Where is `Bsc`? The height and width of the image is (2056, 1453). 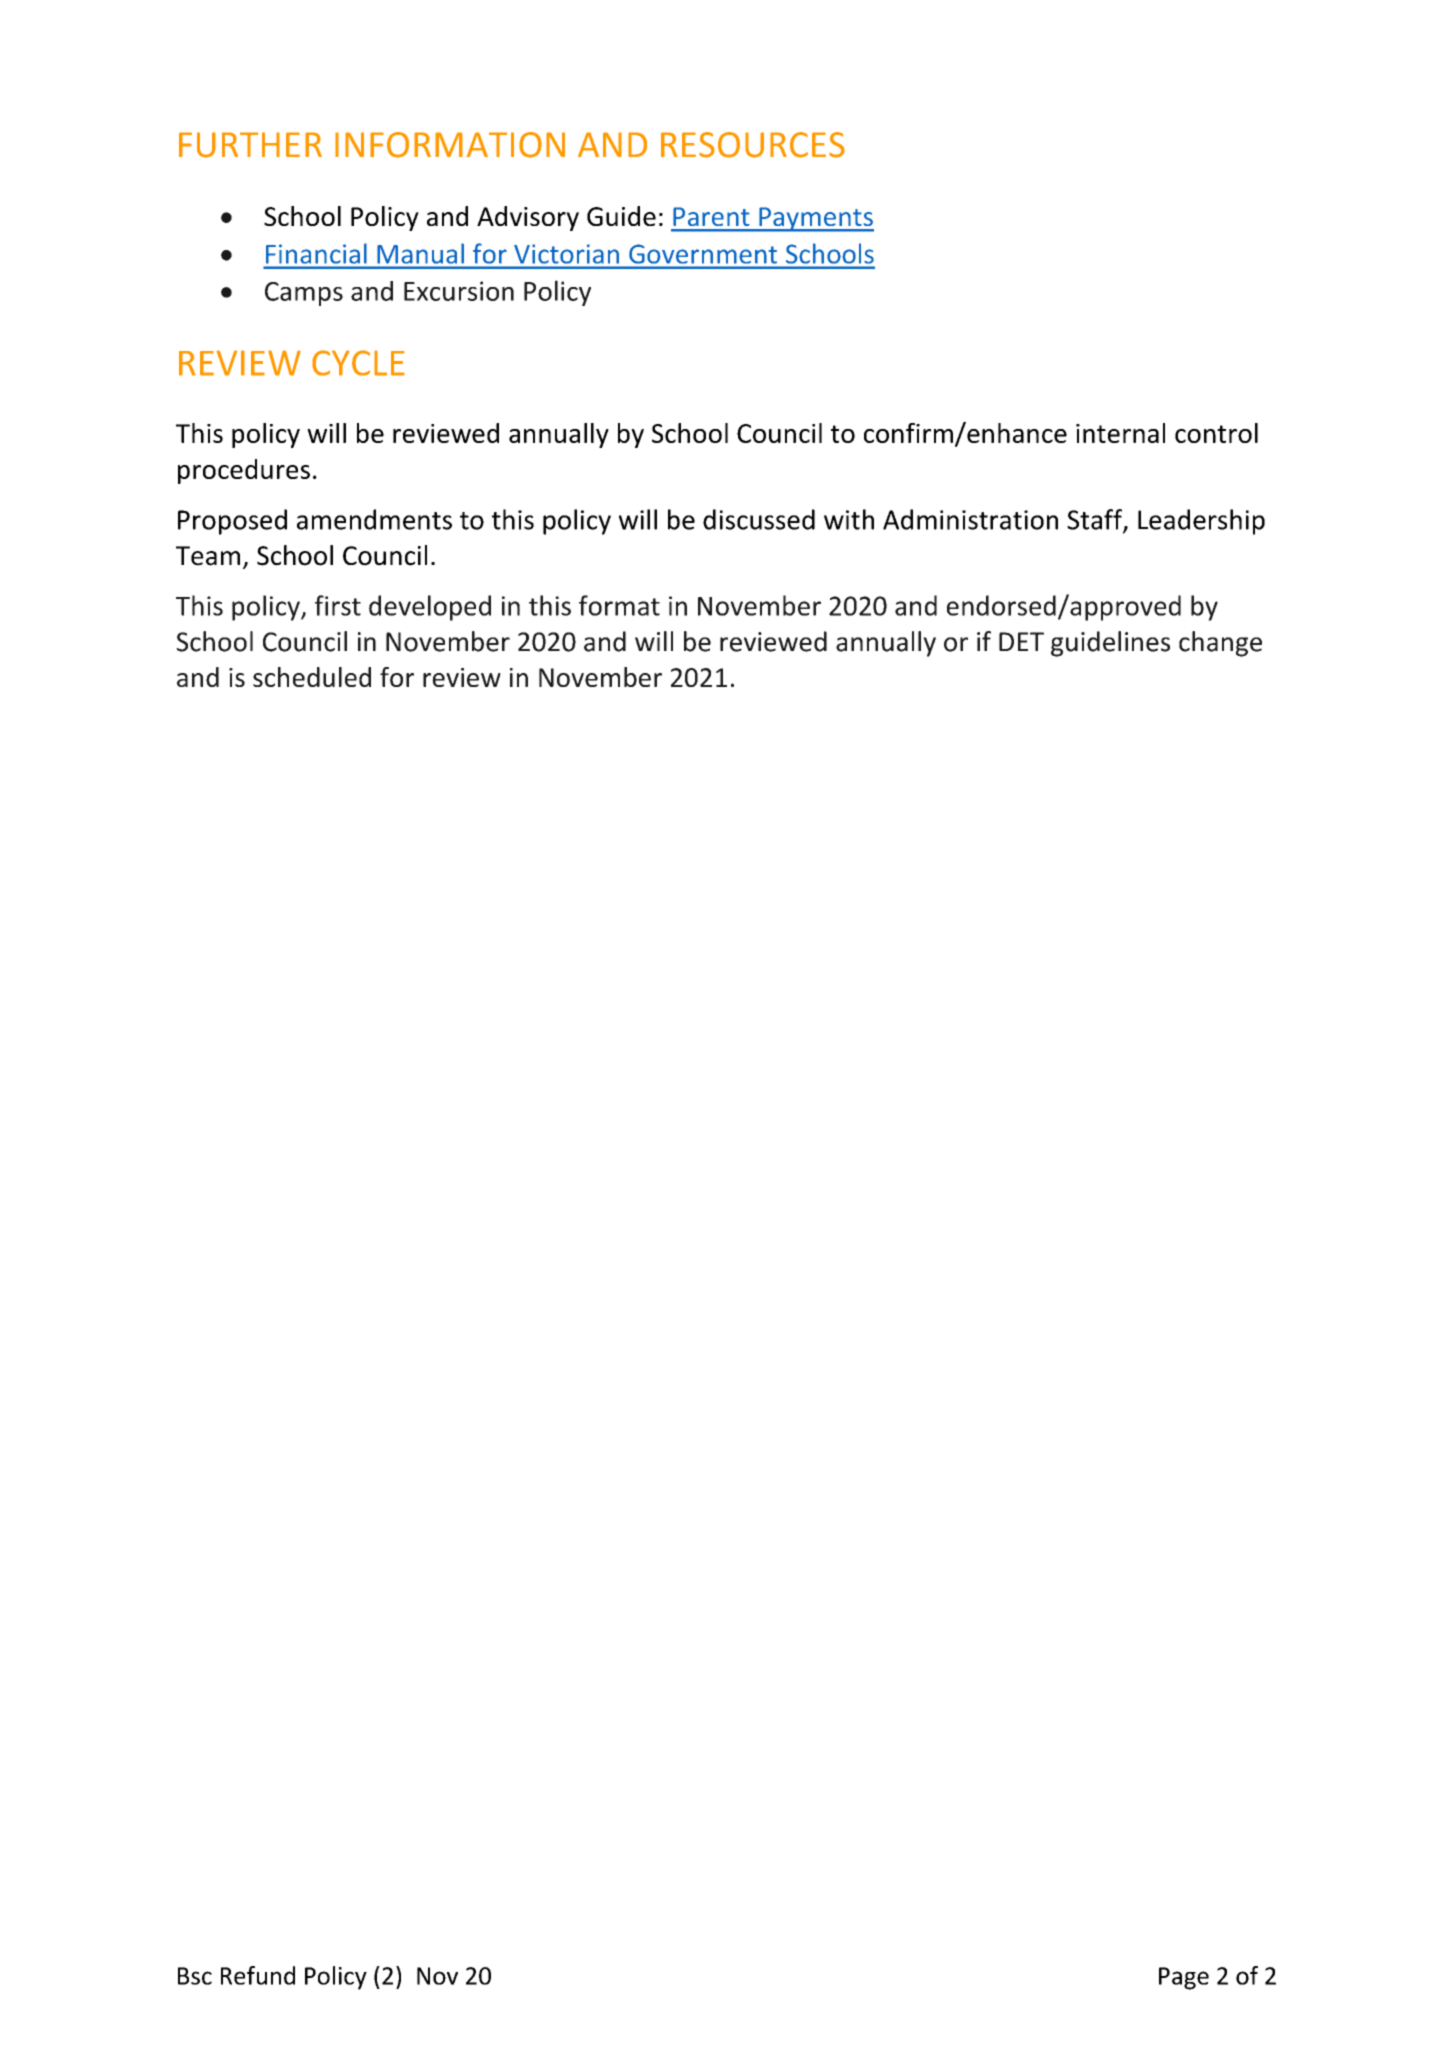 Bsc is located at coordinates (195, 1976).
